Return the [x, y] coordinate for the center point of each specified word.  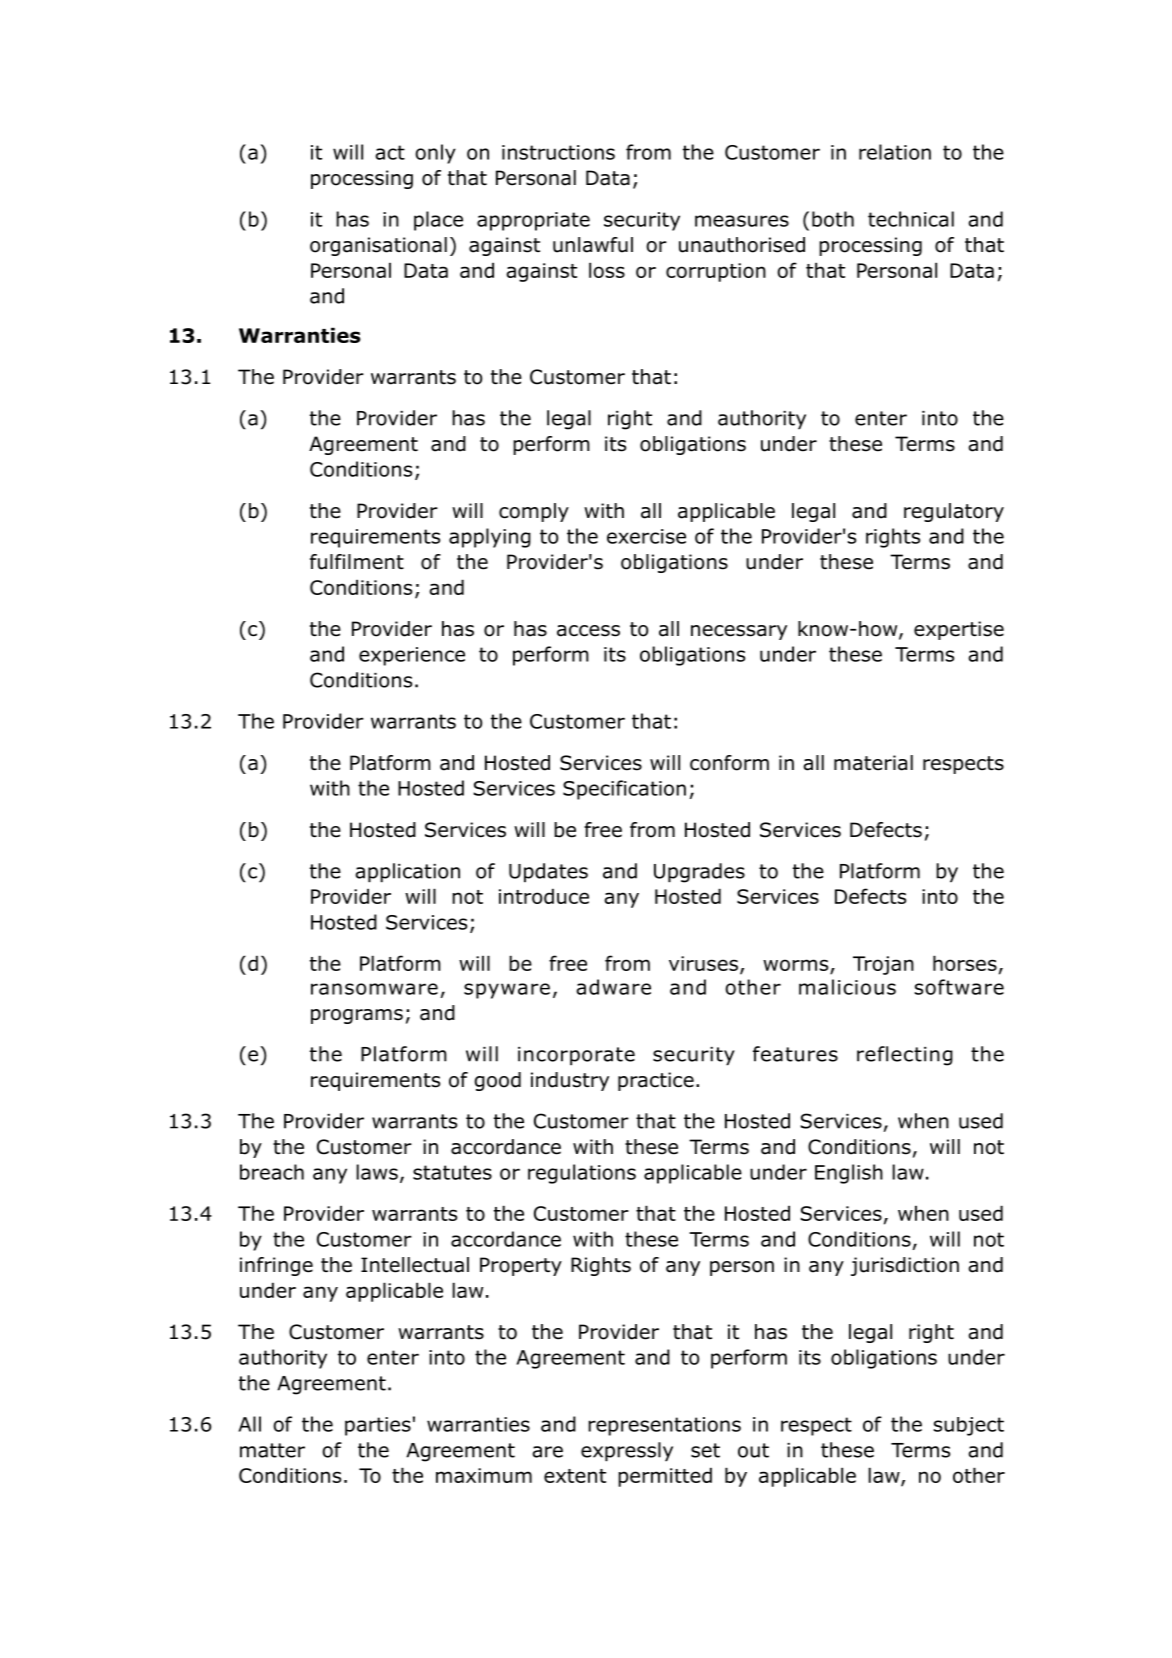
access [588, 631]
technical [911, 219]
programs [357, 1016]
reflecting [905, 1056]
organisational [378, 246]
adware [613, 987]
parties [378, 1426]
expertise [959, 630]
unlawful [593, 245]
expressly [627, 1452]
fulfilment [357, 562]
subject [969, 1426]
